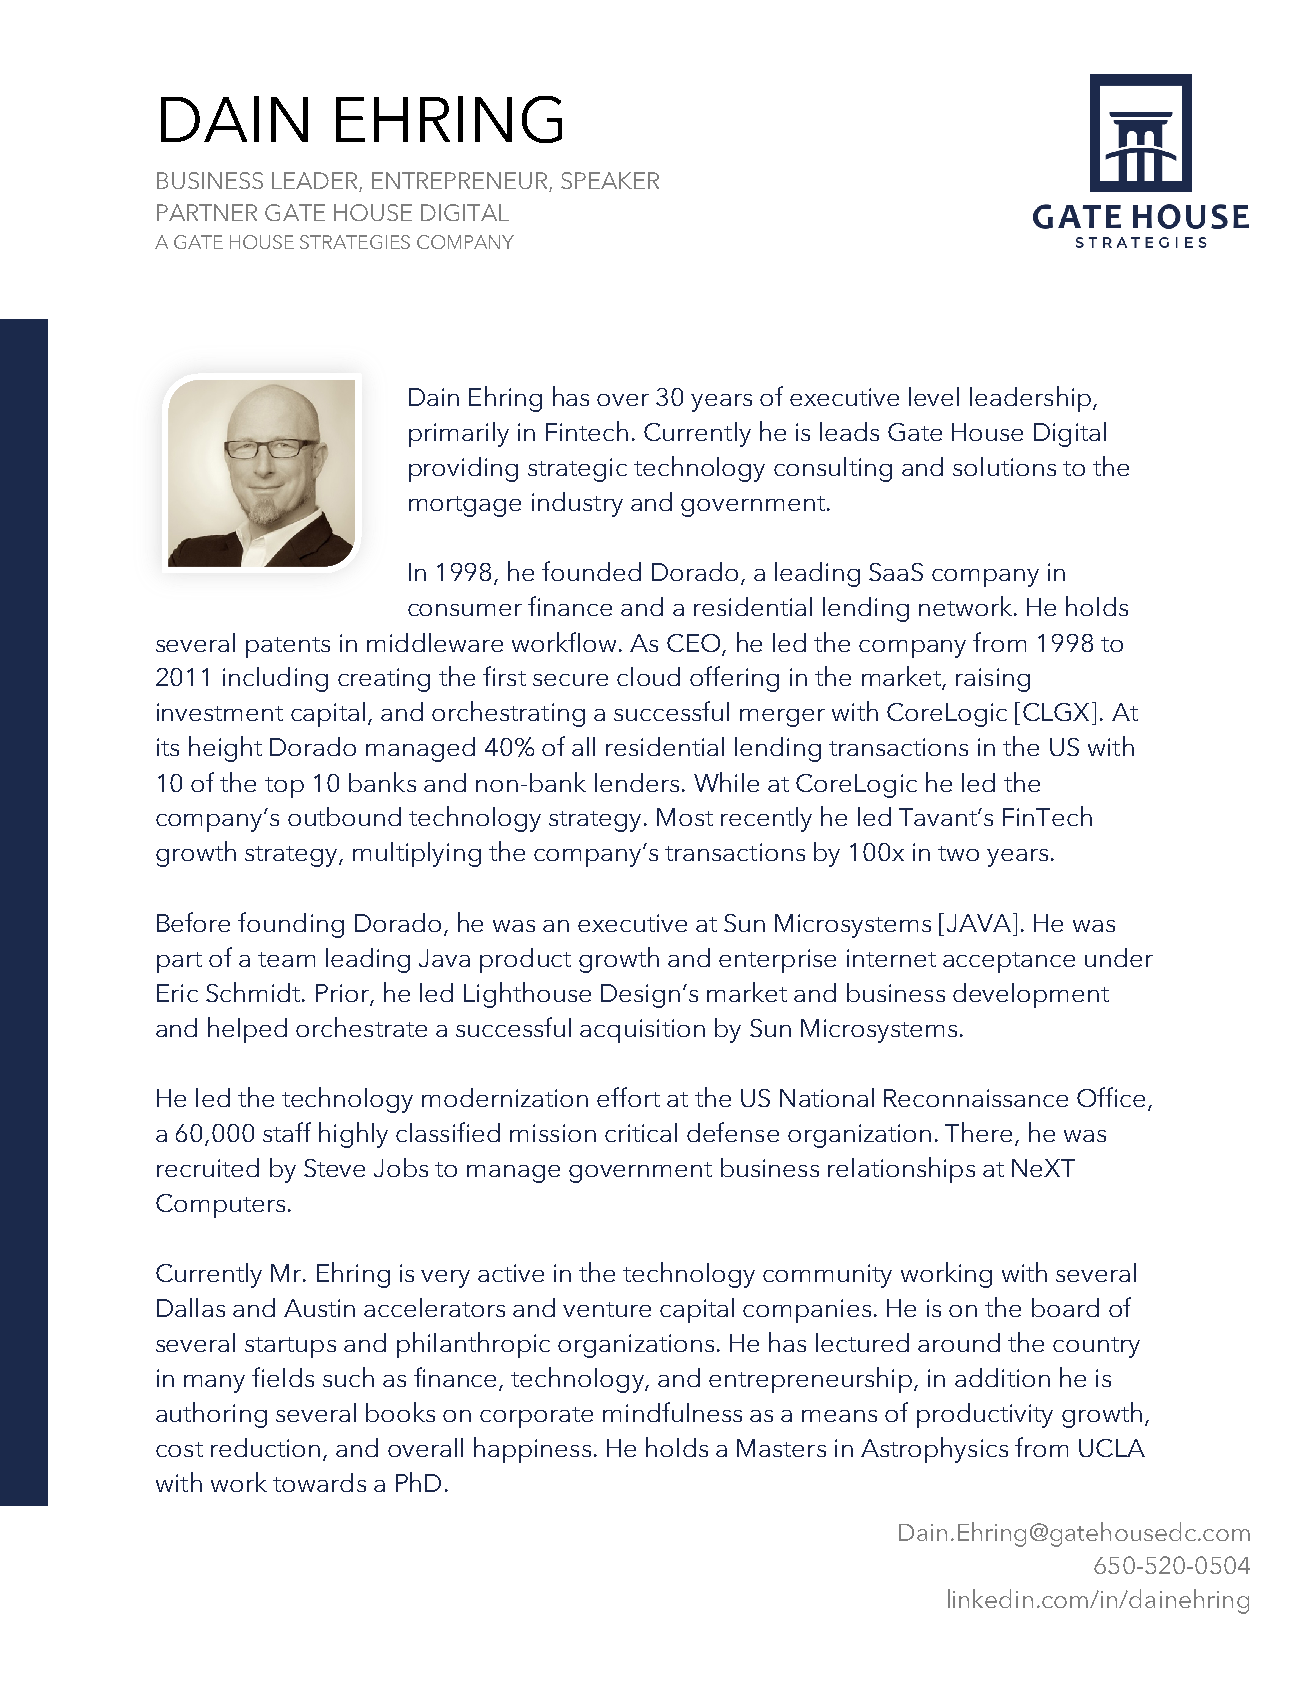 This document has height=1693, width=1308. What do you see at coordinates (685, 817) in the document?
I see `Most` at bounding box center [685, 817].
